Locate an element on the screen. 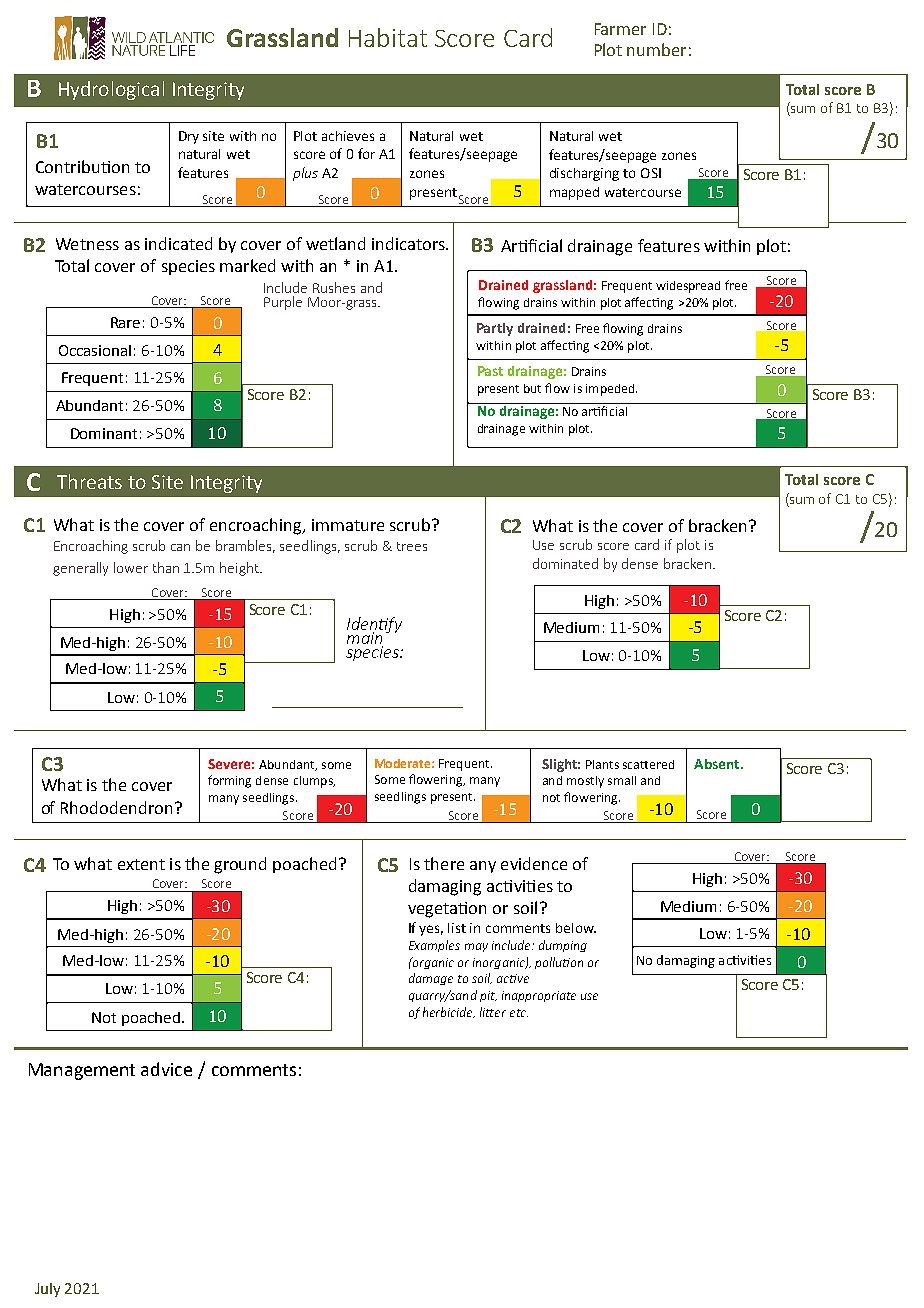 The image size is (924, 1308). impeded is located at coordinates (611, 390).
